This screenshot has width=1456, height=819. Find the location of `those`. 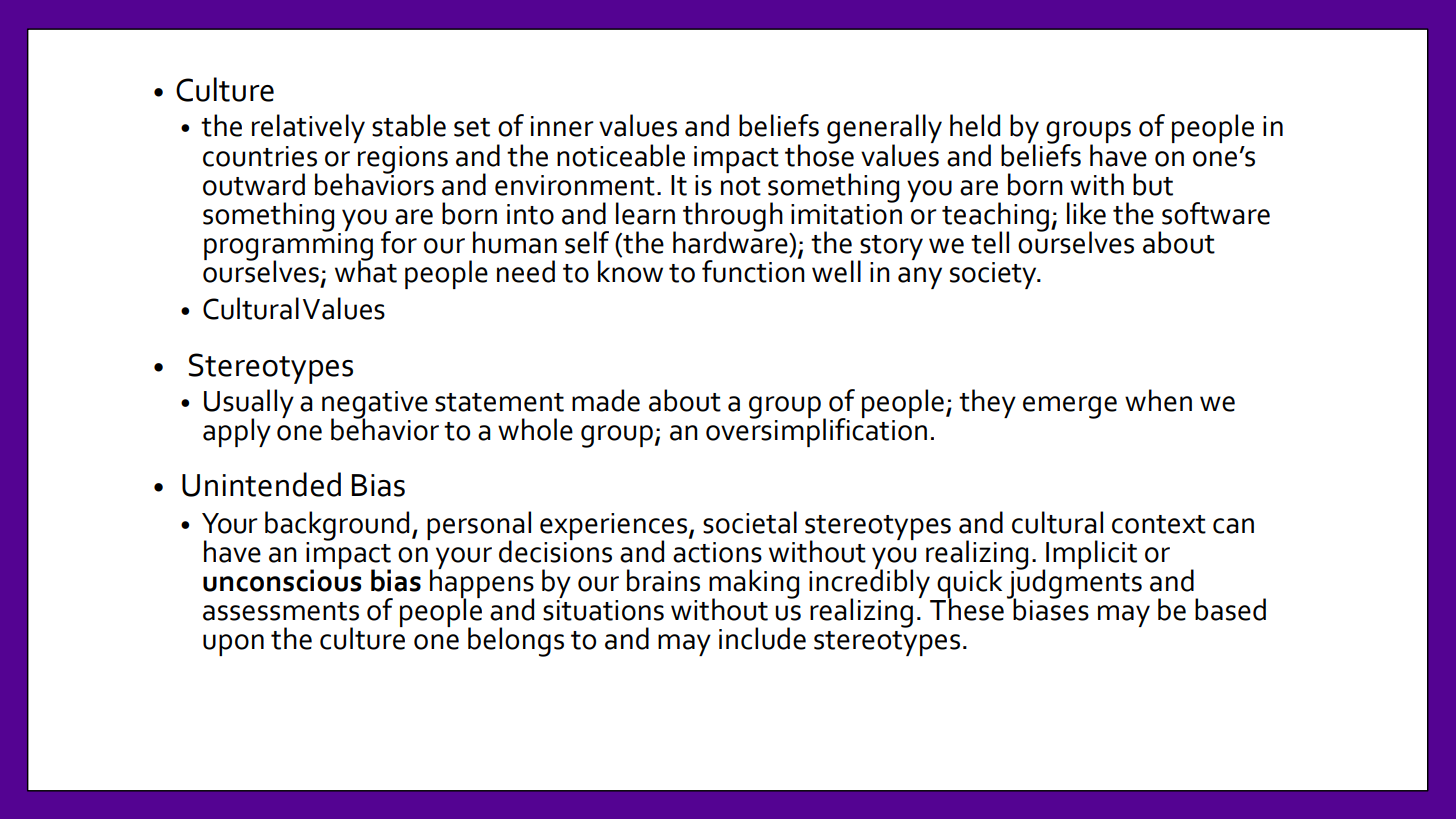

those is located at coordinates (819, 154).
